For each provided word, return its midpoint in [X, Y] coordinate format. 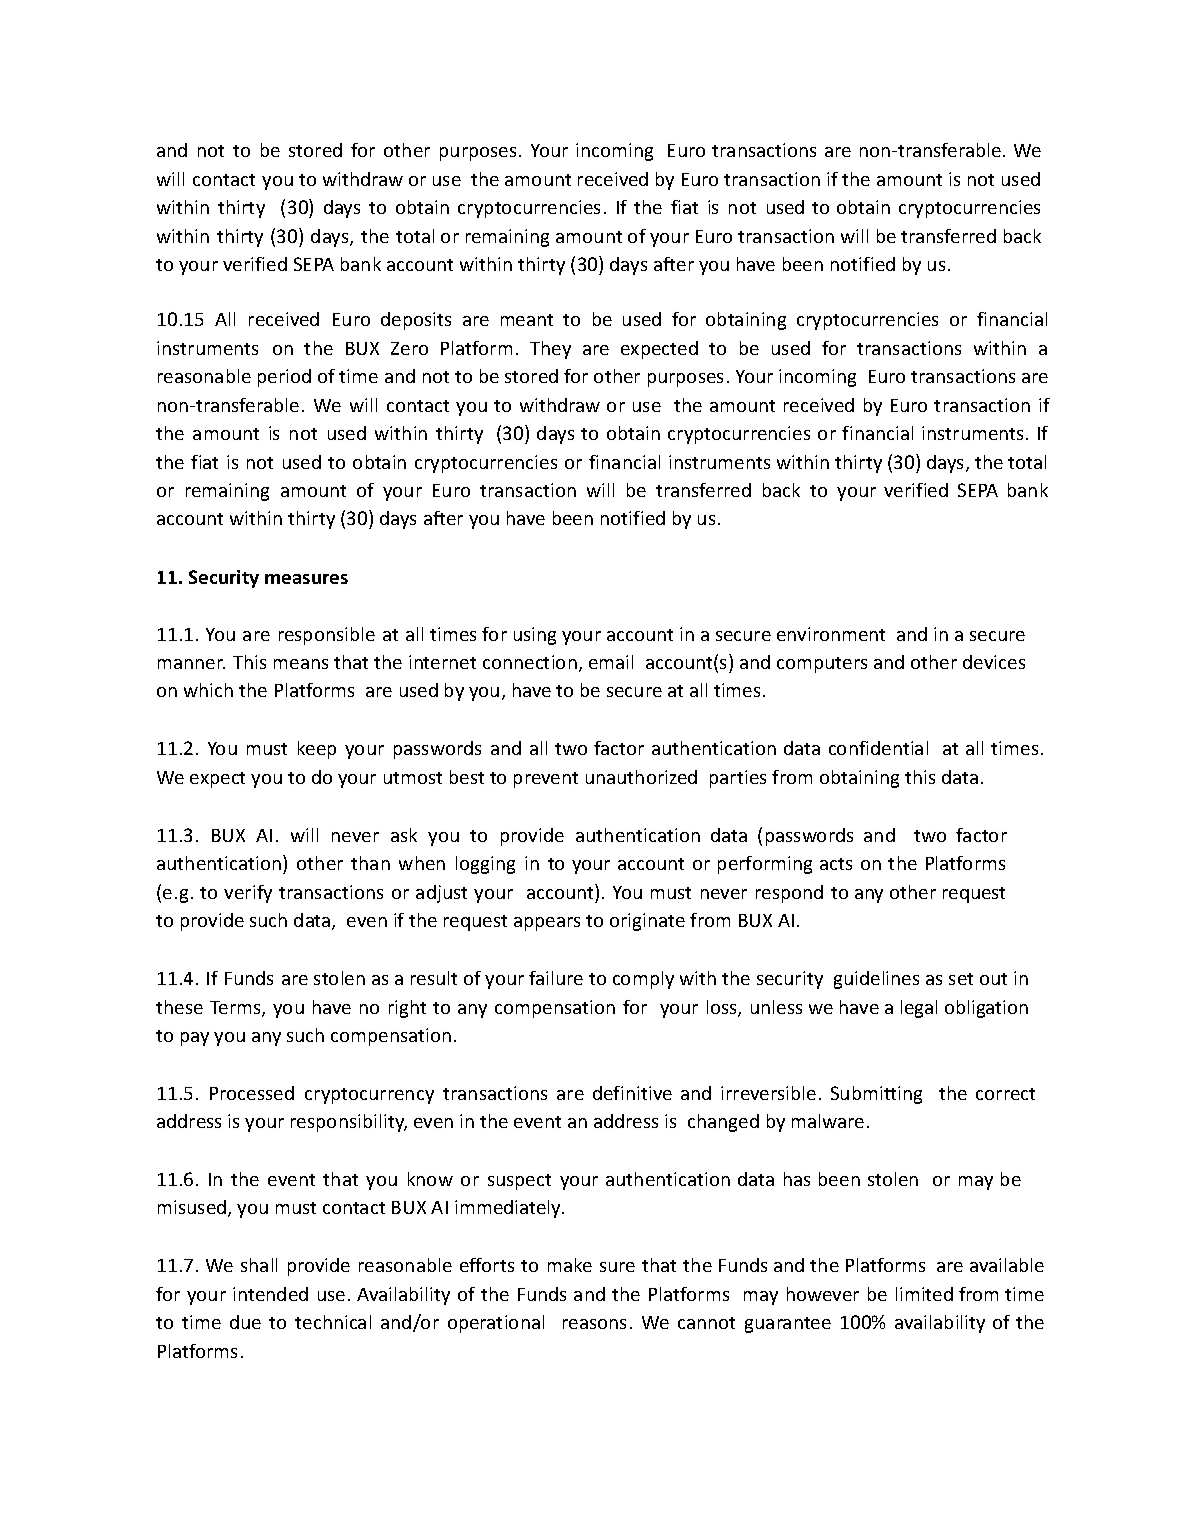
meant [527, 320]
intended [270, 1294]
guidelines [876, 980]
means [301, 664]
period [284, 378]
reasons [594, 1324]
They [550, 350]
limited [924, 1294]
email [611, 662]
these [179, 1007]
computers [822, 665]
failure [556, 978]
